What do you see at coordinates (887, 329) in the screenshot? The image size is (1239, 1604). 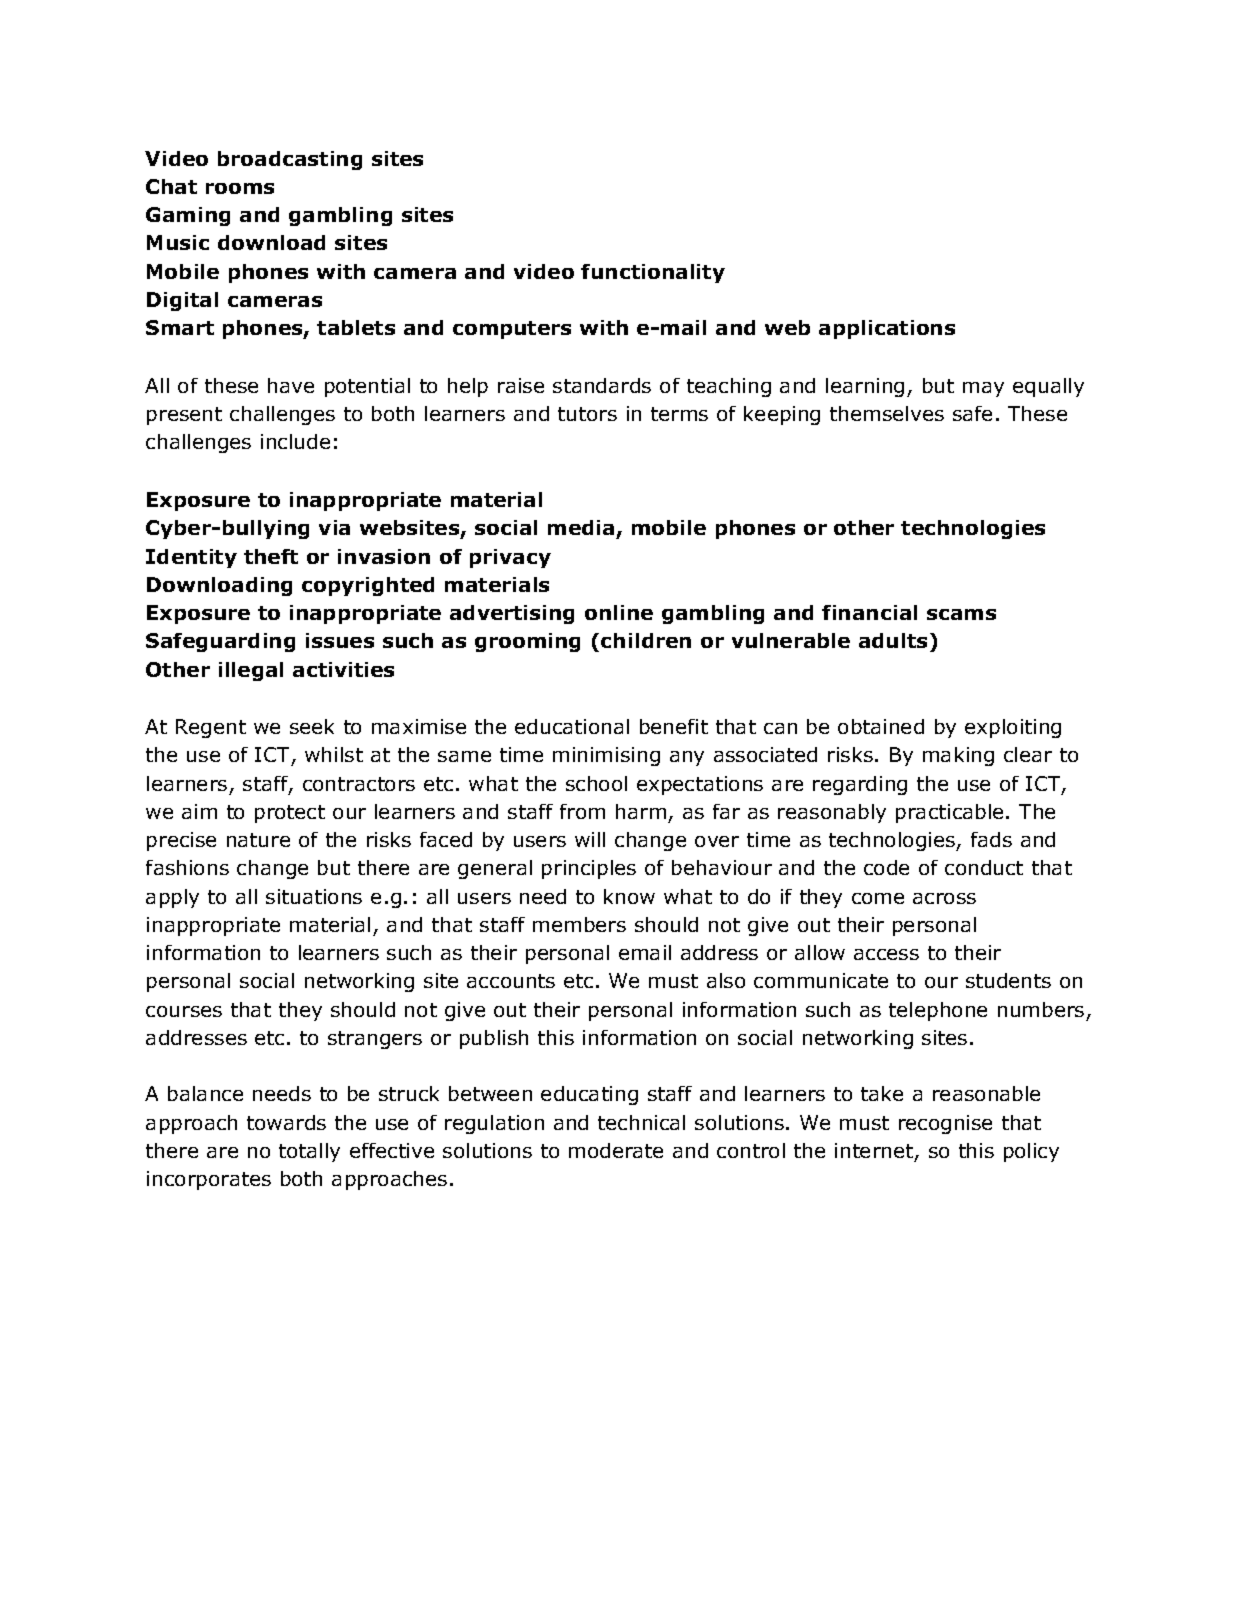 I see `applications` at bounding box center [887, 329].
